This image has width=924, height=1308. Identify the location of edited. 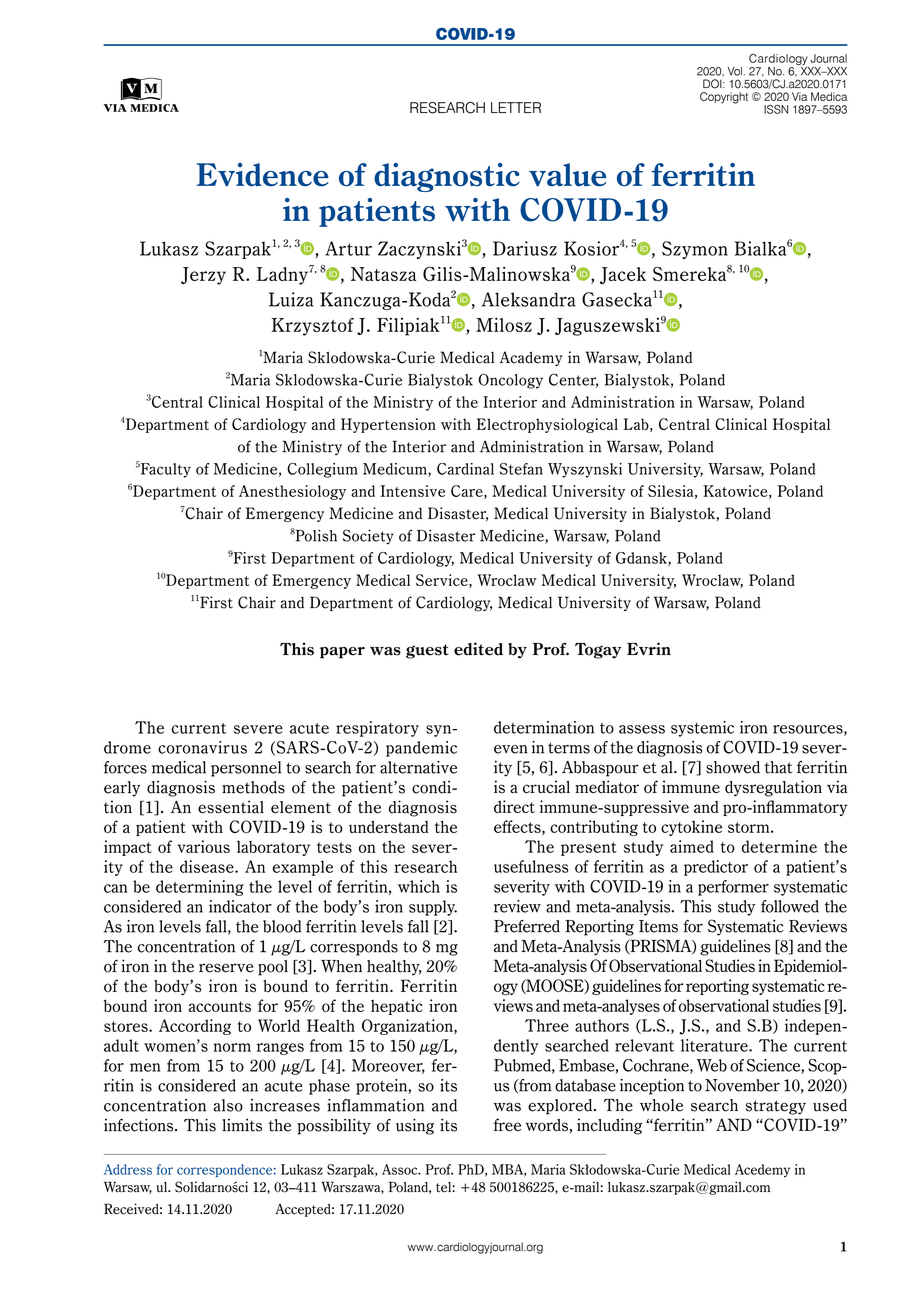
(478, 649).
